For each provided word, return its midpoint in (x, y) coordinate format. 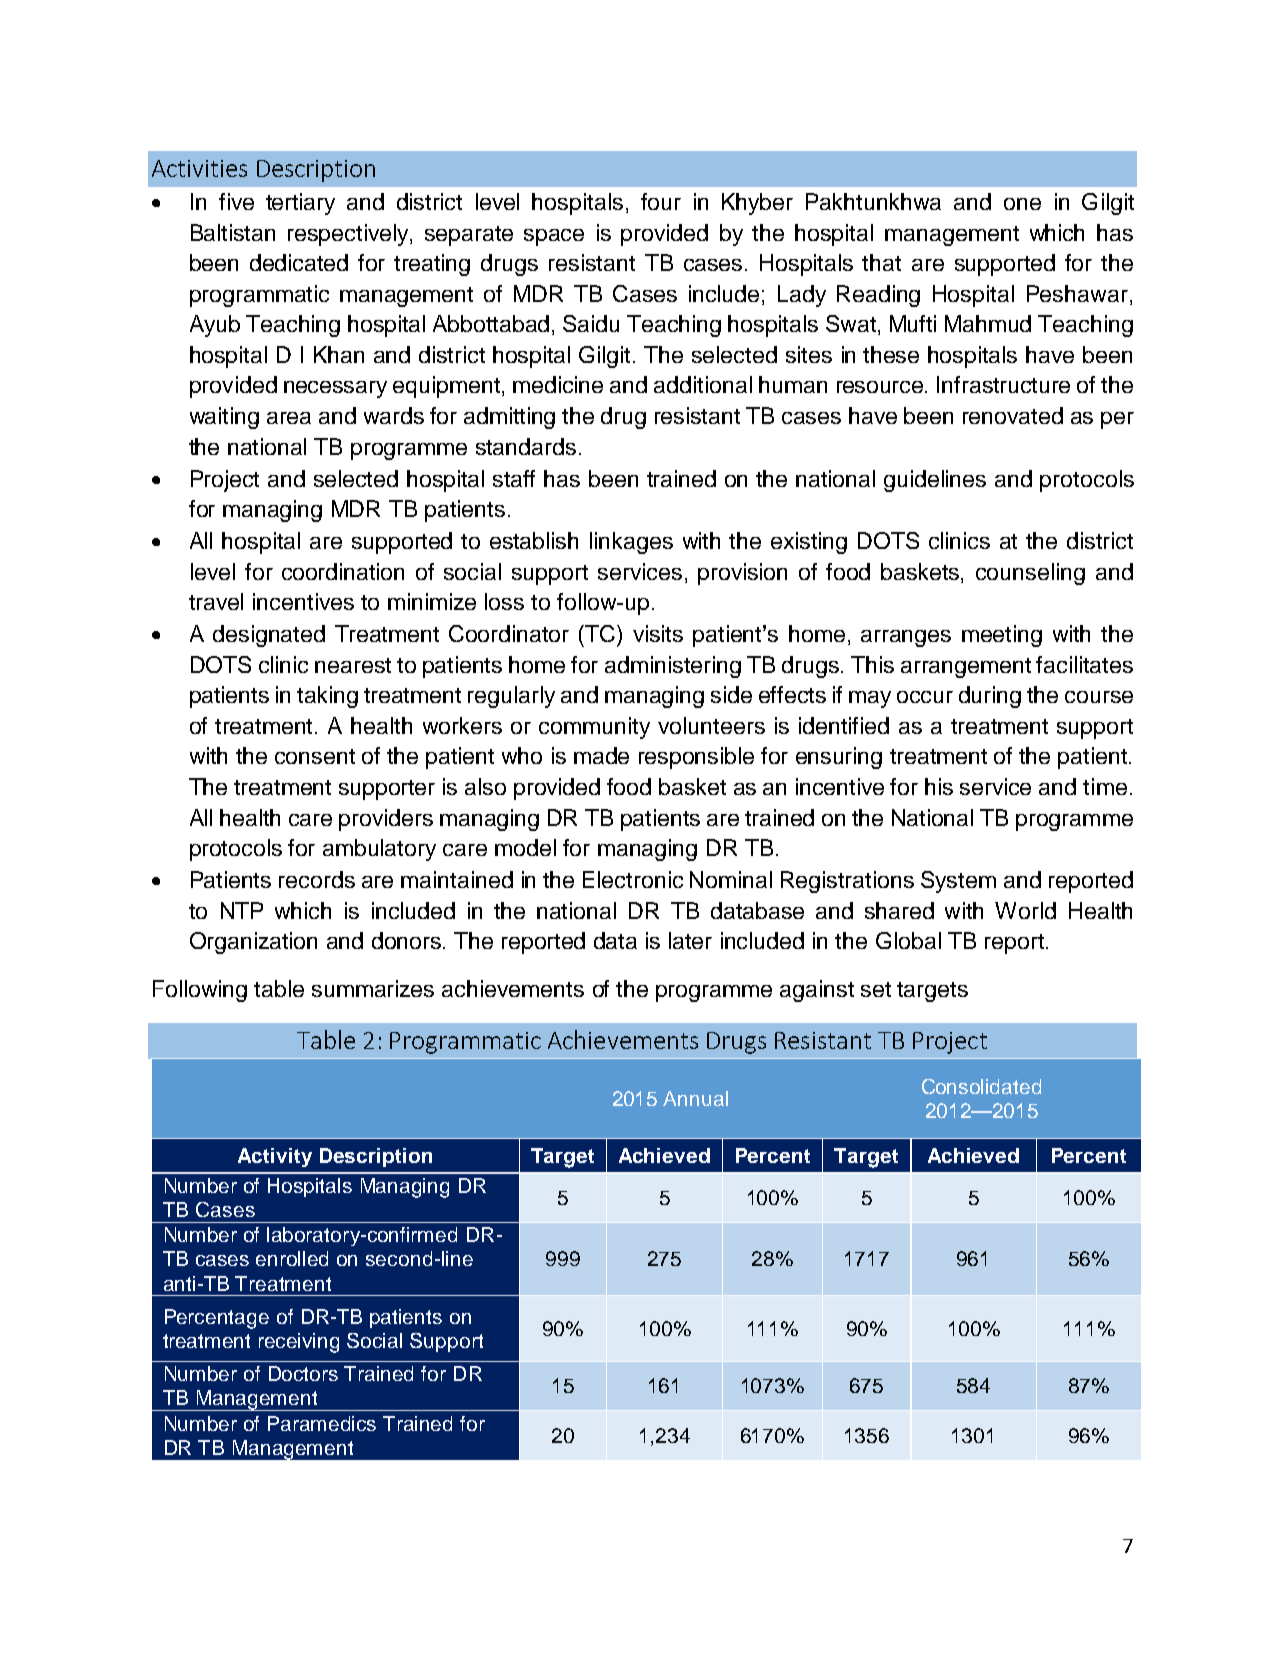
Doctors (303, 1373)
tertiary (300, 204)
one (1022, 204)
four (661, 201)
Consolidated (981, 1086)
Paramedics (322, 1423)
